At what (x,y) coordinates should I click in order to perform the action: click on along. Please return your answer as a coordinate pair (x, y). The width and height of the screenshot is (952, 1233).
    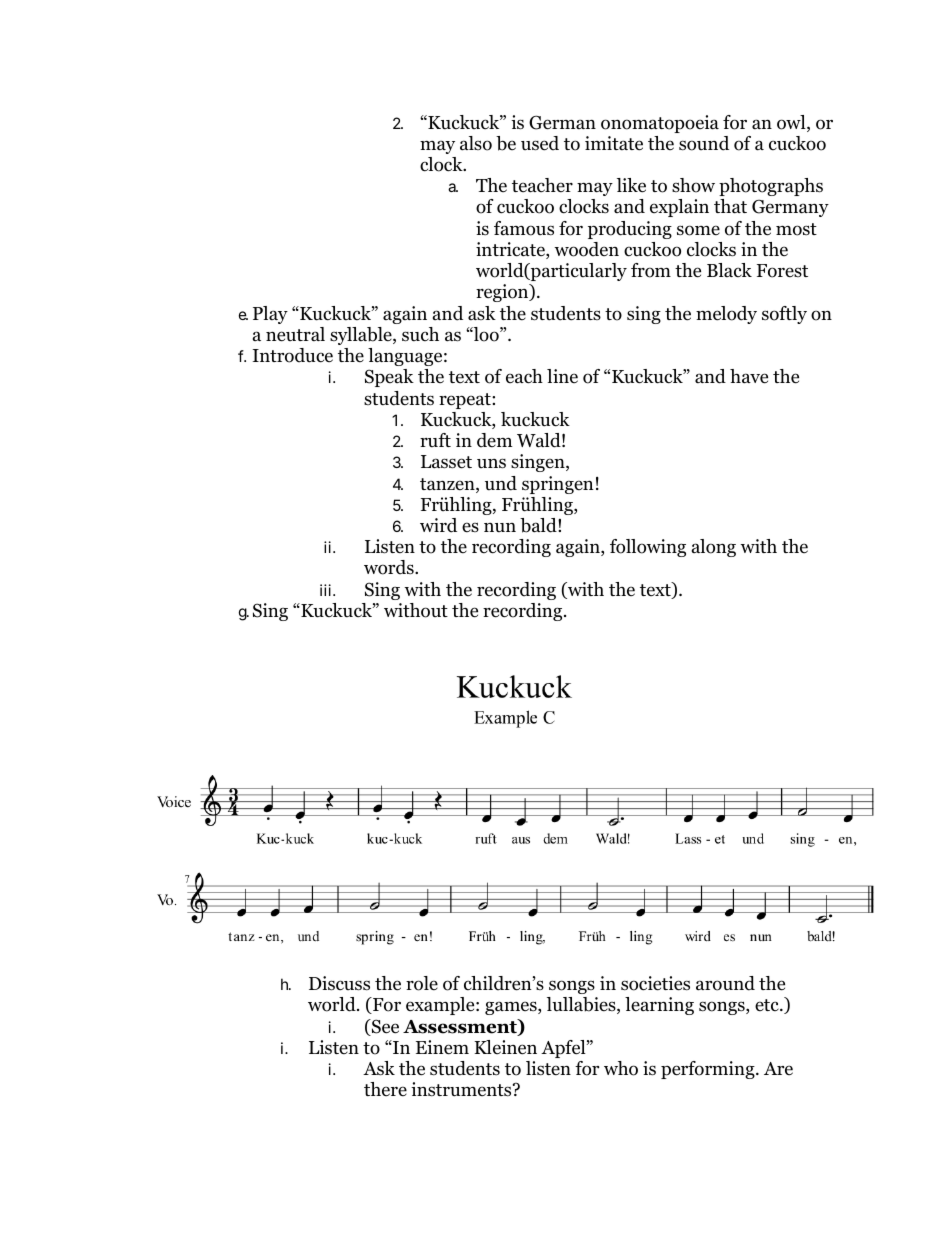
    Looking at the image, I should click on (714, 548).
